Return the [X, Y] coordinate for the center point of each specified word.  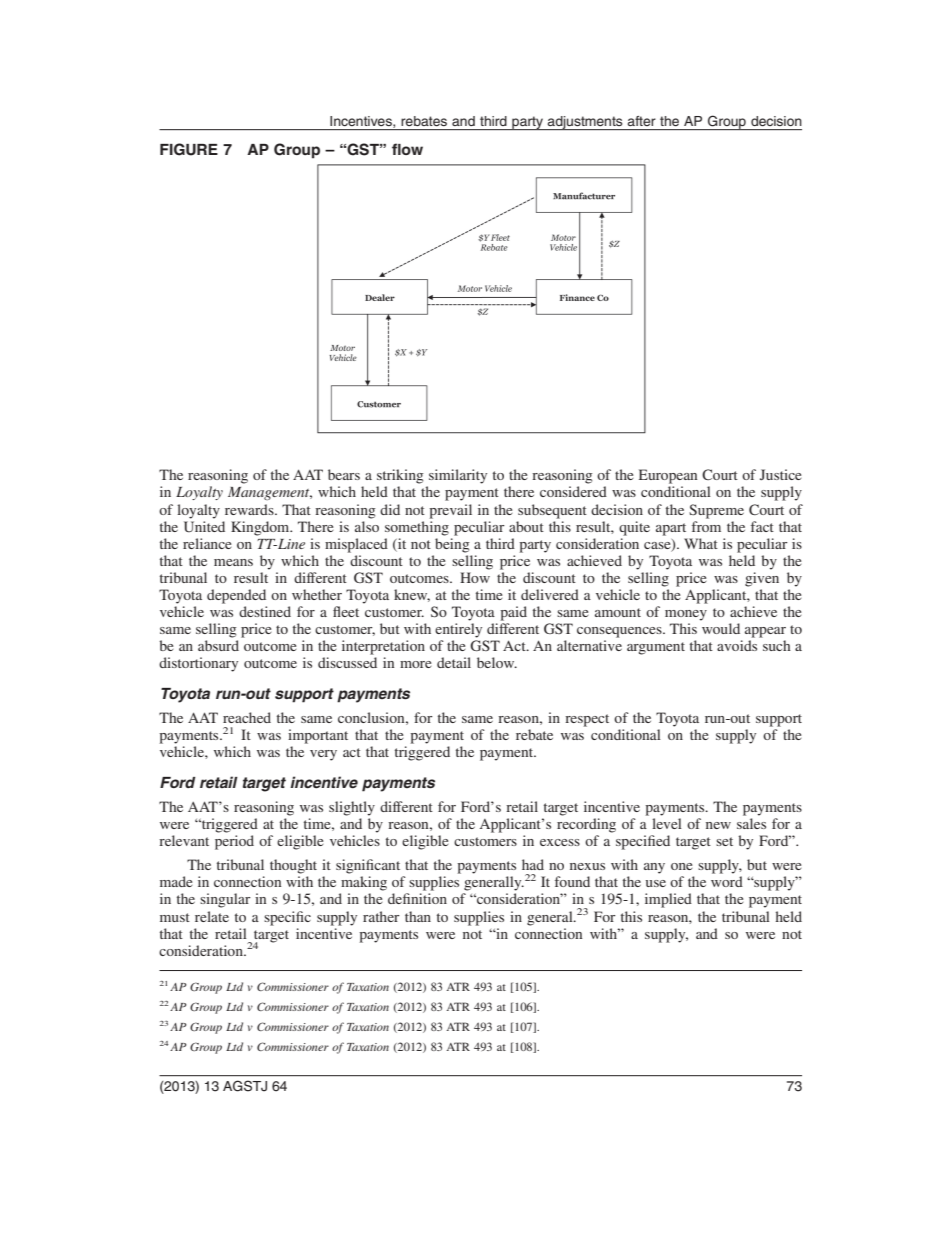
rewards [250, 509]
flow [407, 149]
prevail [450, 511]
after [641, 121]
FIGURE [189, 149]
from [706, 526]
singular [225, 900]
